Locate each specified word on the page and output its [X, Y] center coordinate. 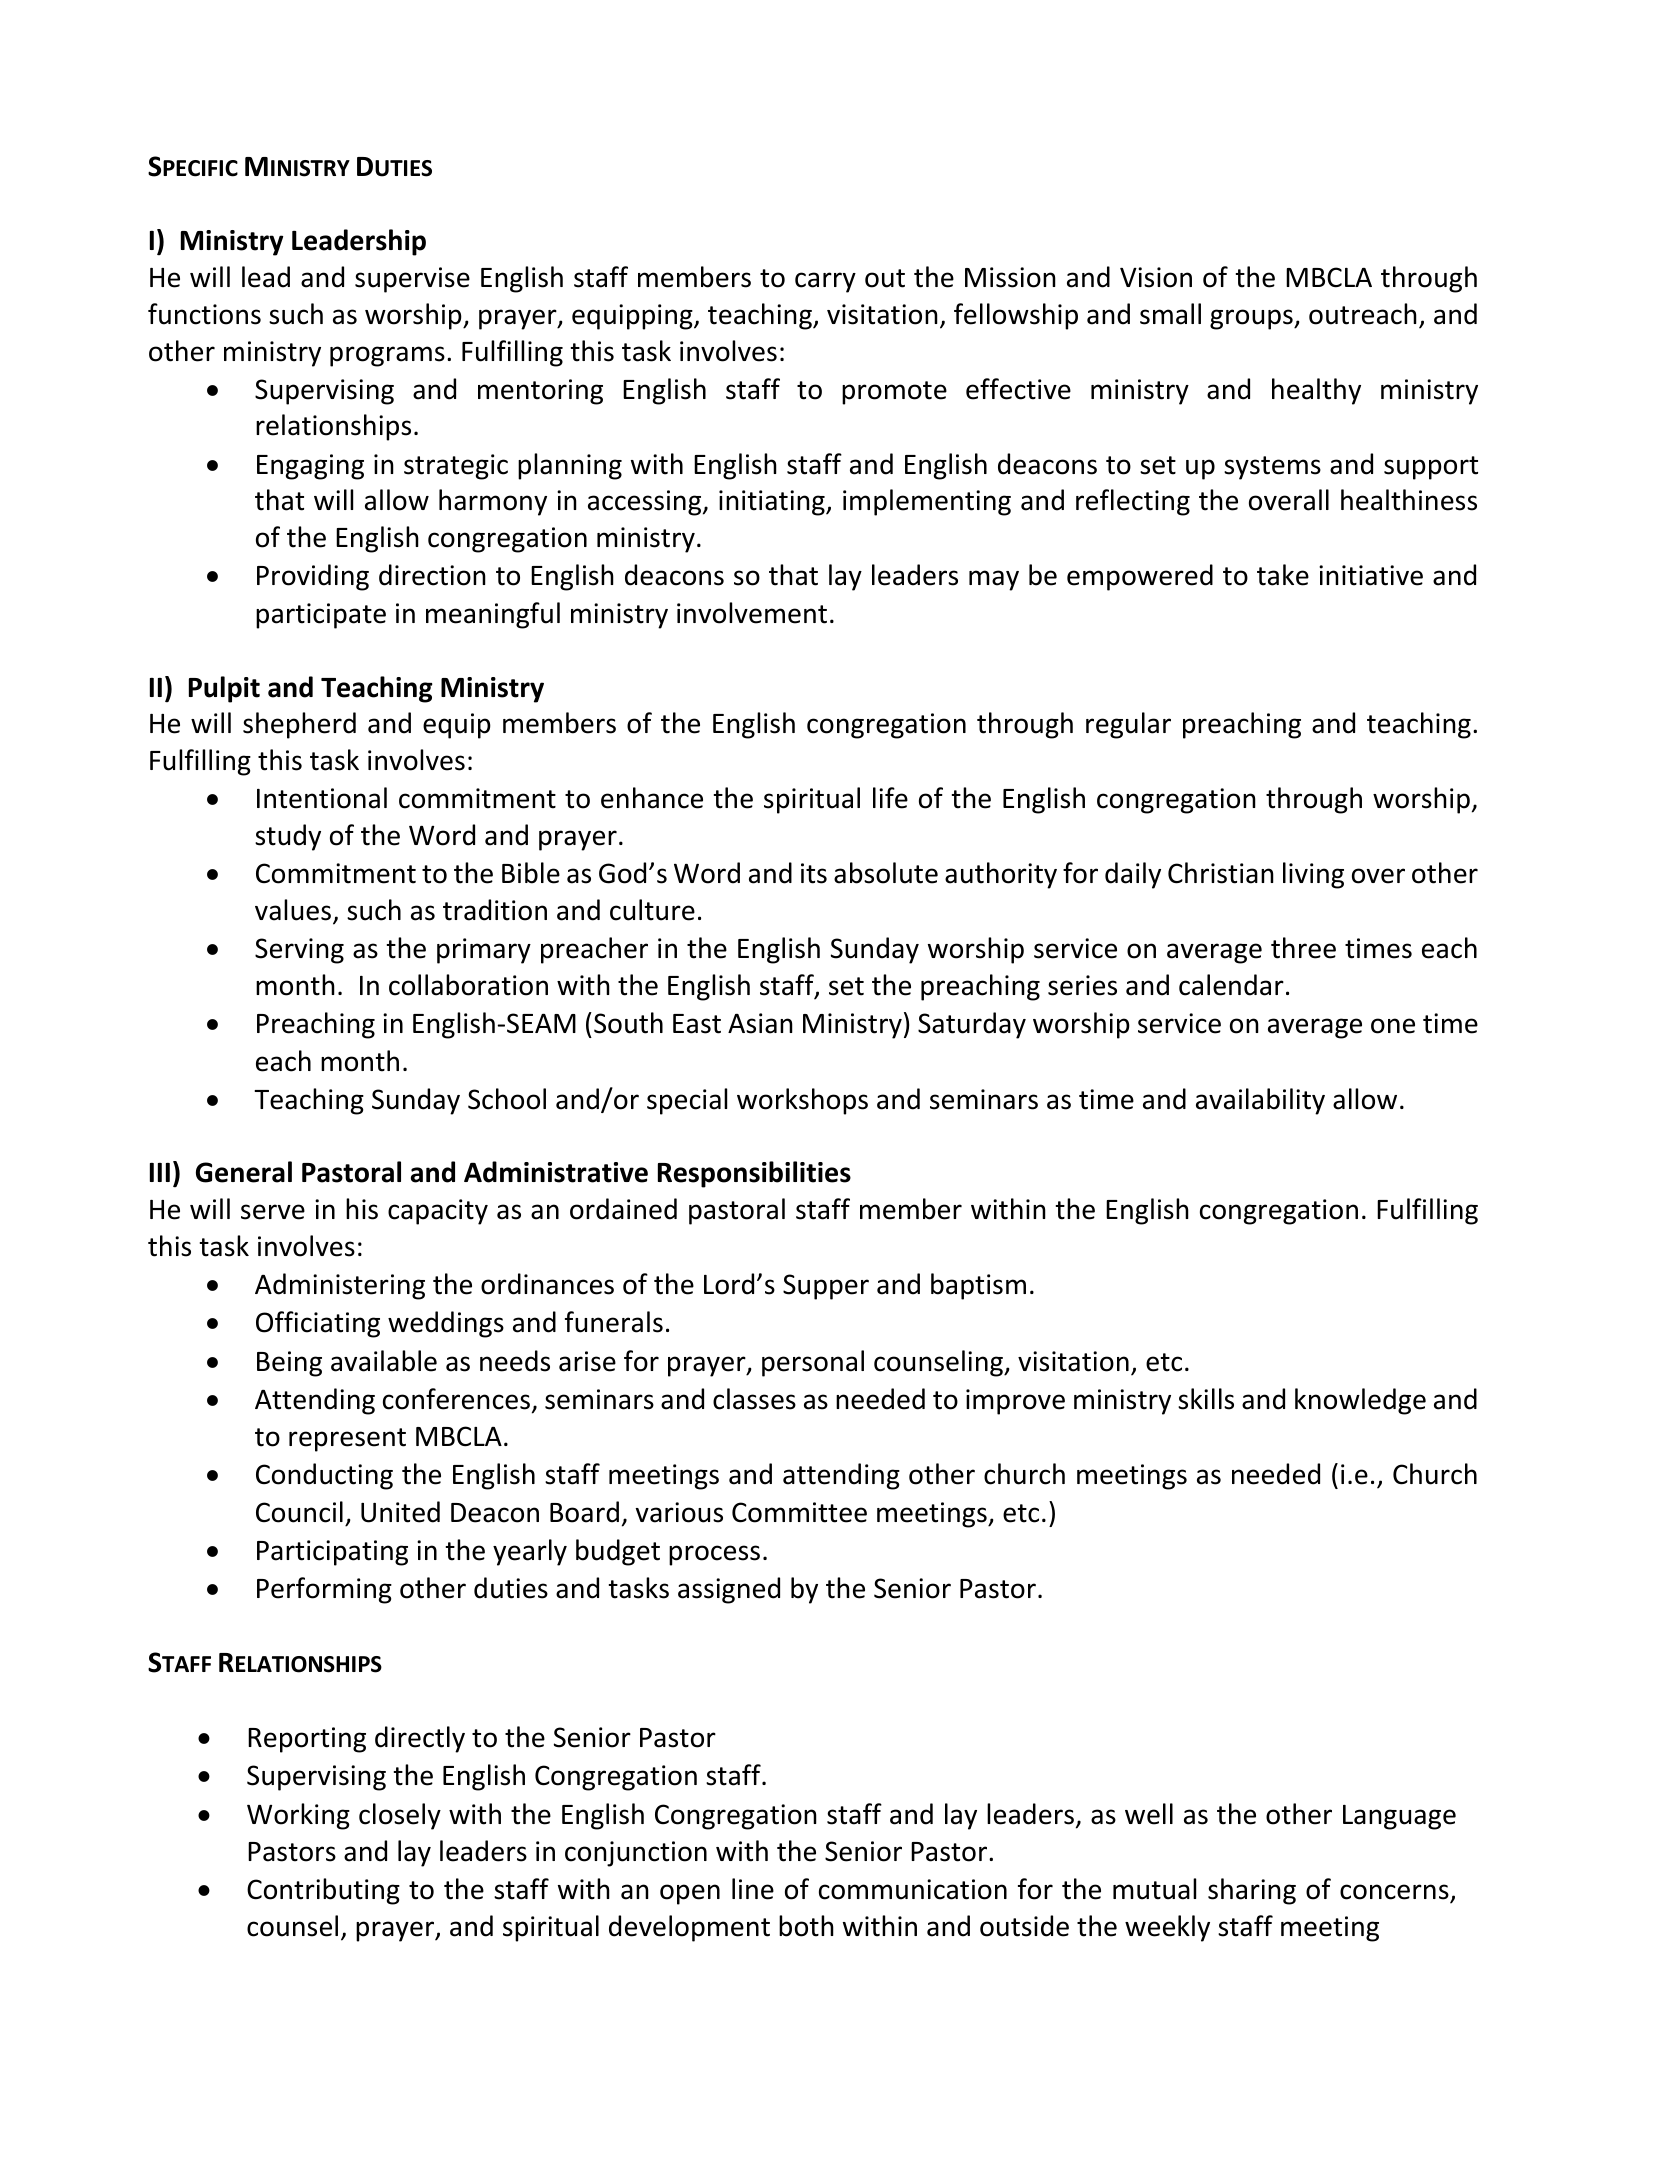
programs [387, 356]
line [753, 1889]
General [244, 1172]
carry [825, 282]
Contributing [323, 1891]
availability [1260, 1101]
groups [1252, 319]
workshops [802, 1101]
